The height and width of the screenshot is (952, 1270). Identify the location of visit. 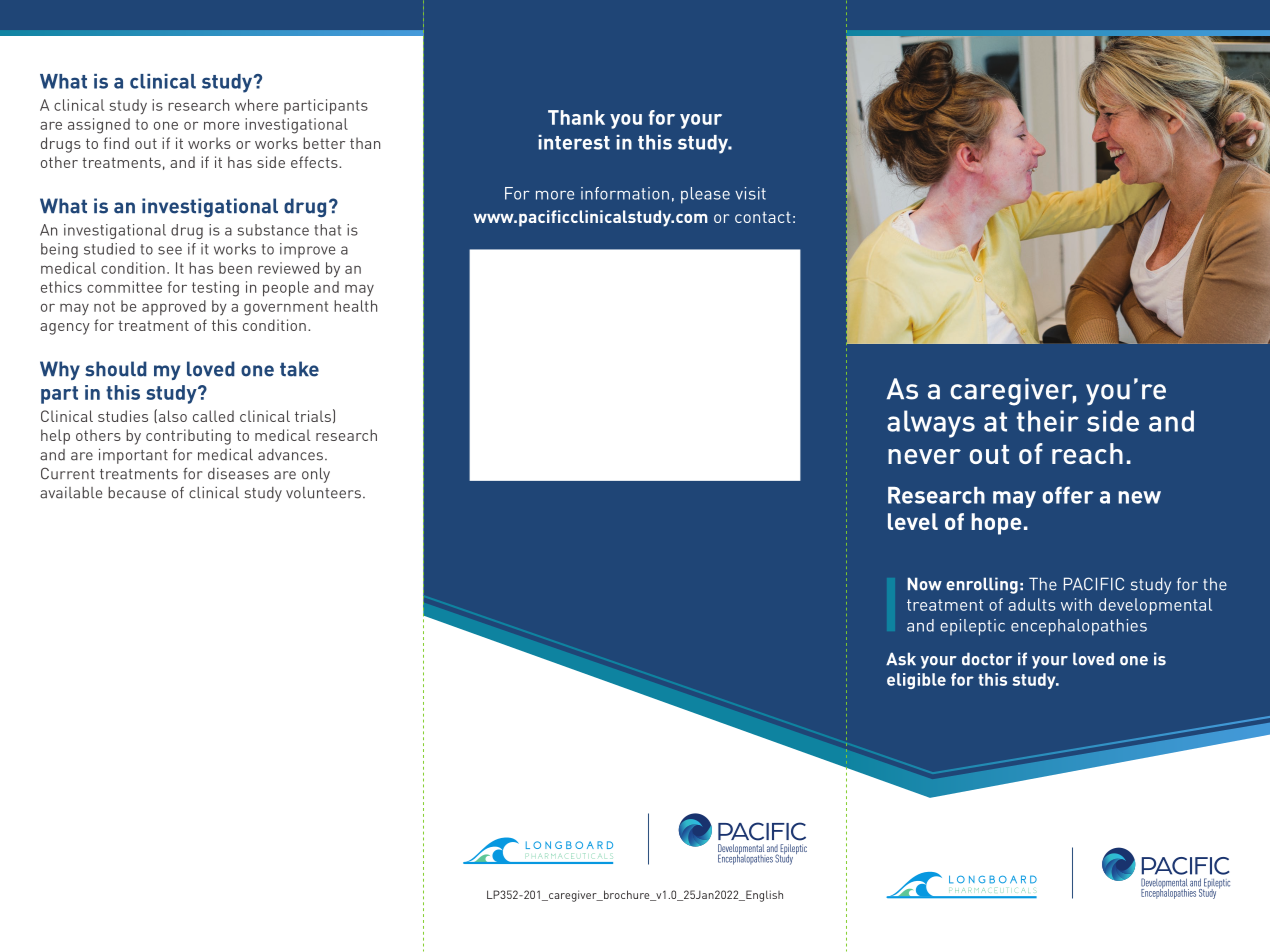
(750, 193).
